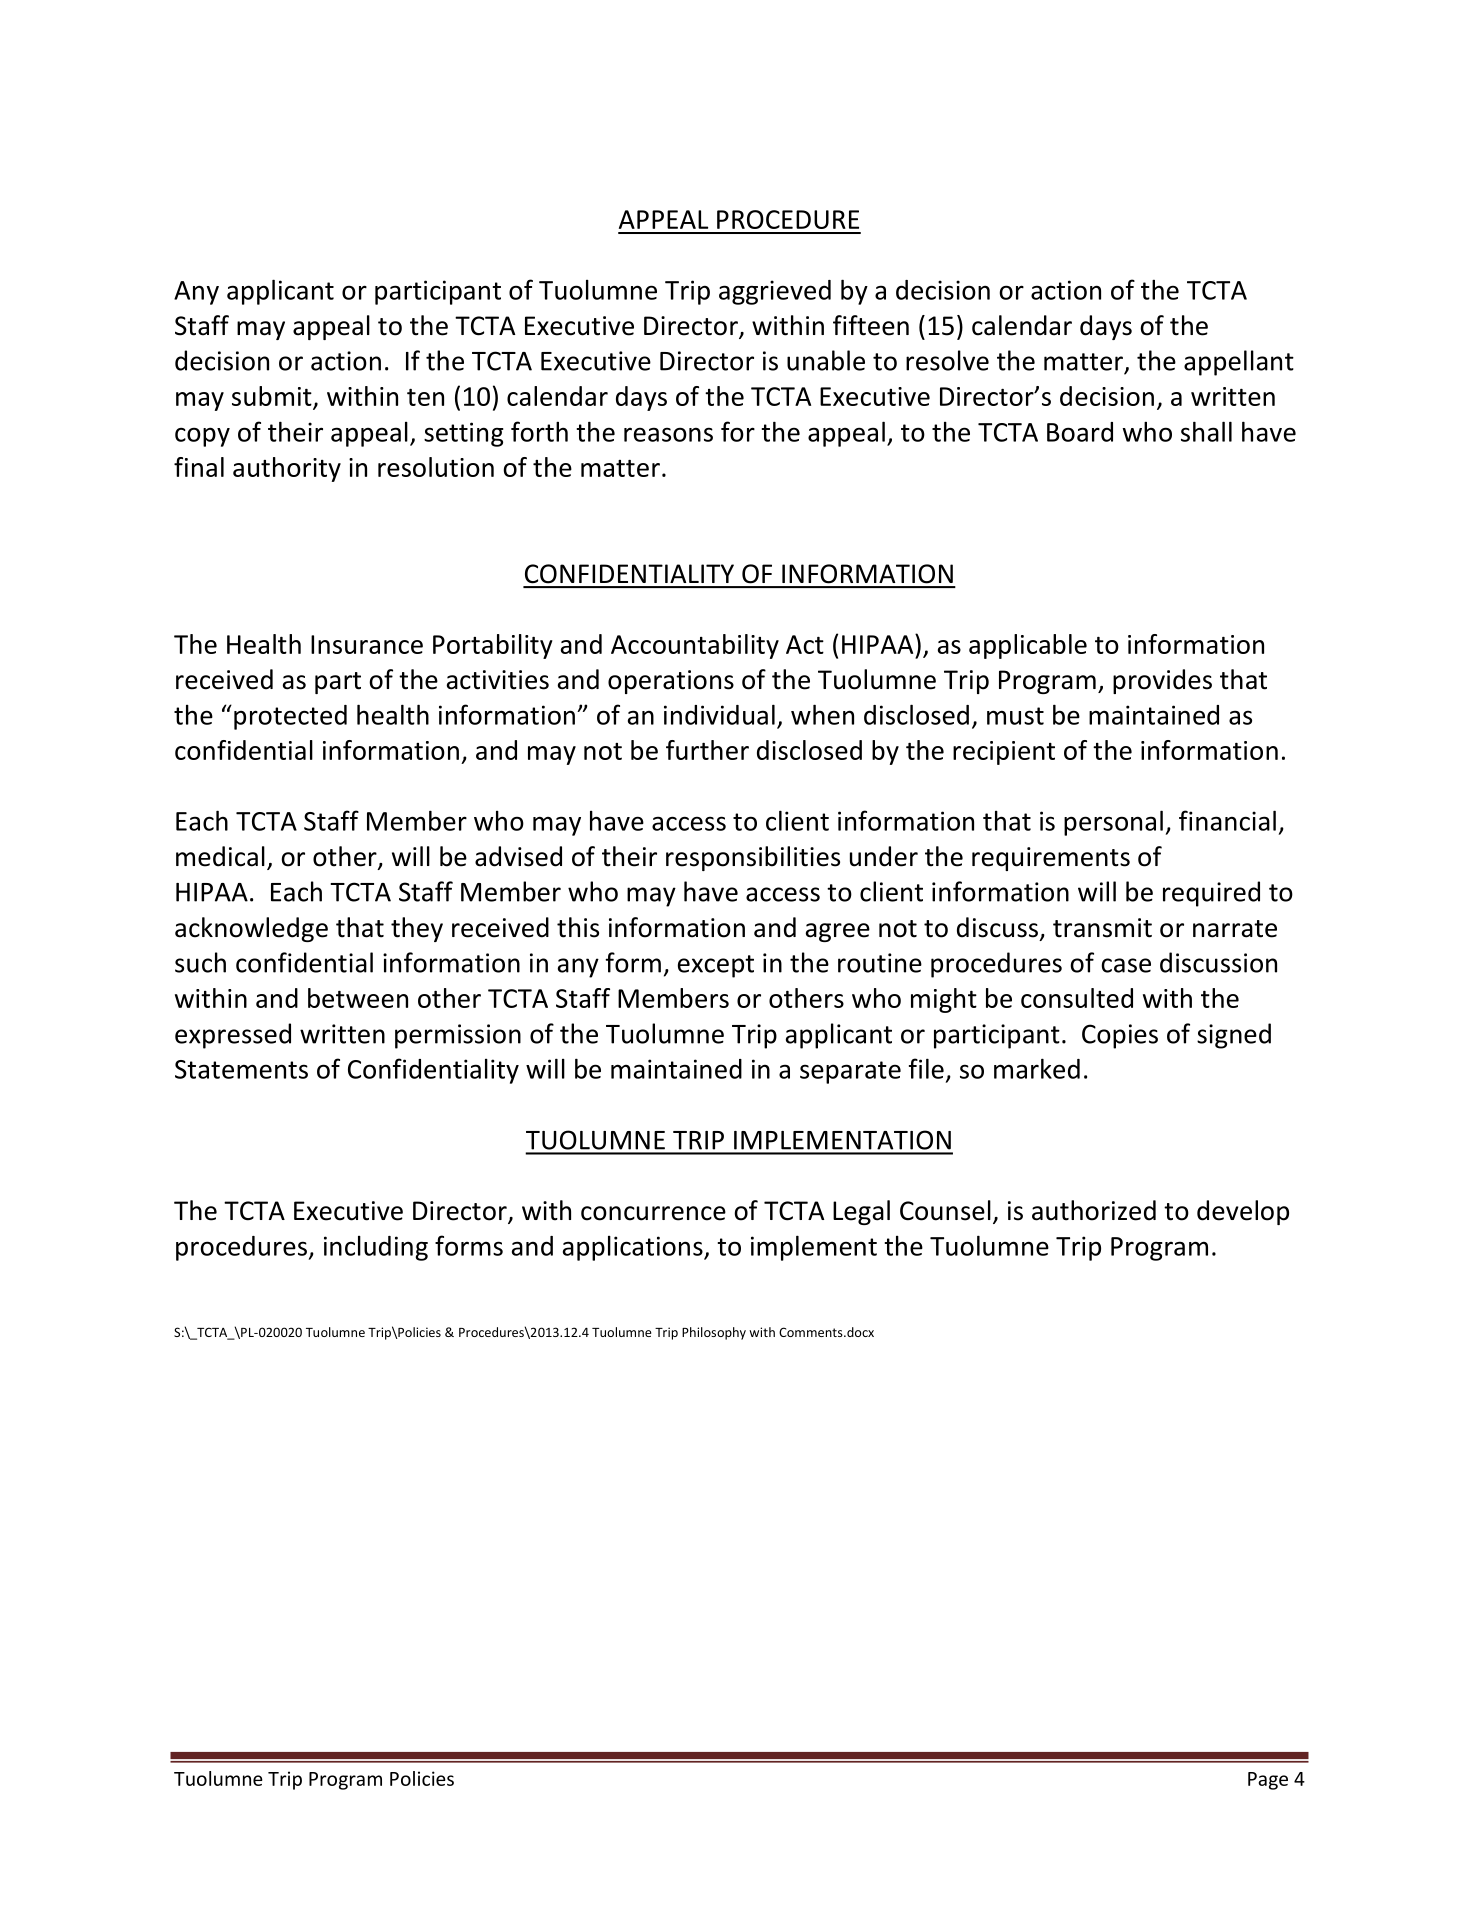 This image has width=1479, height=1914. Describe the element at coordinates (1094, 1210) in the image. I see `authorized` at that location.
